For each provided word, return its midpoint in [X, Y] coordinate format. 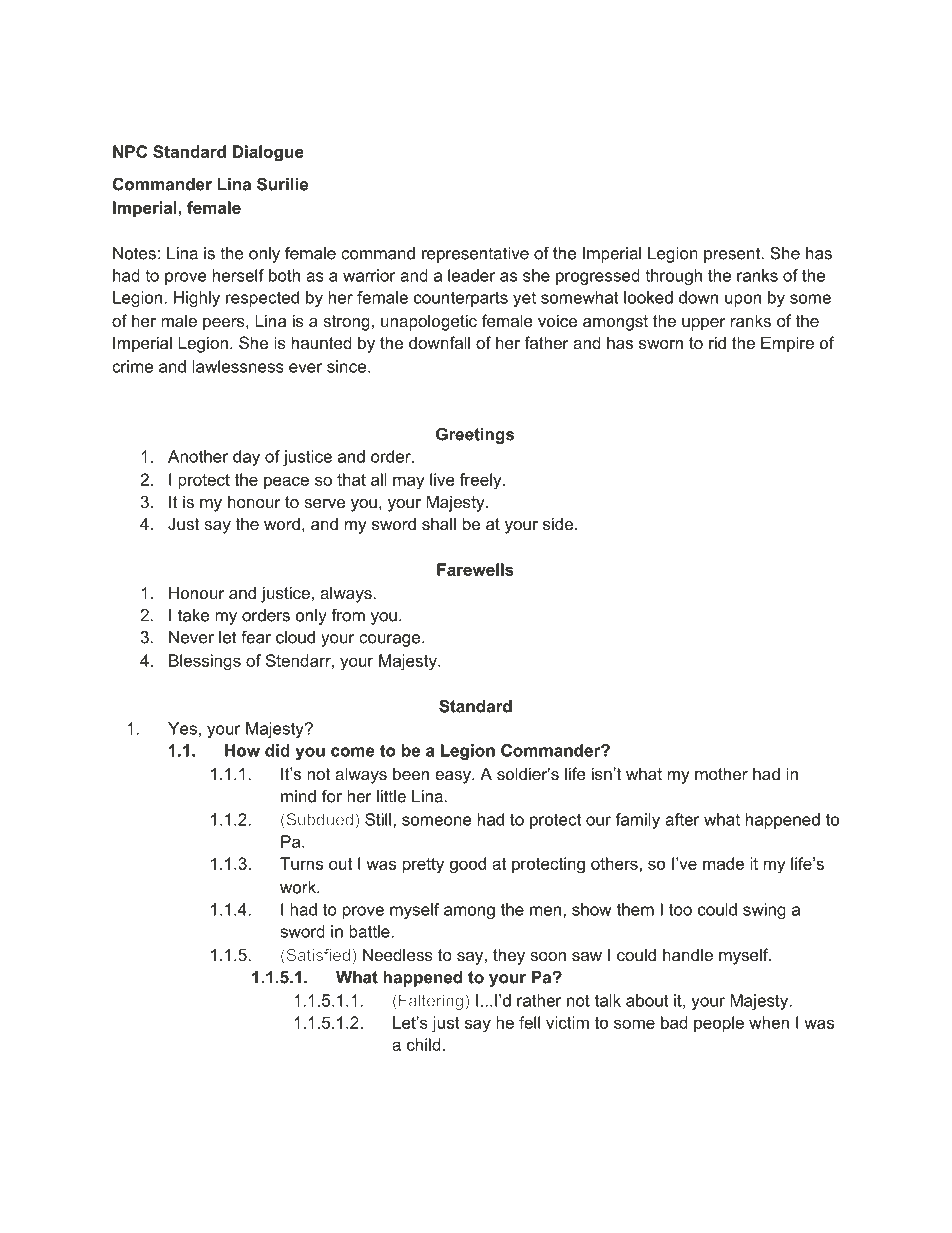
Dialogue [268, 153]
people [719, 1024]
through [673, 277]
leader [471, 275]
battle [370, 931]
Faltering [432, 1002]
